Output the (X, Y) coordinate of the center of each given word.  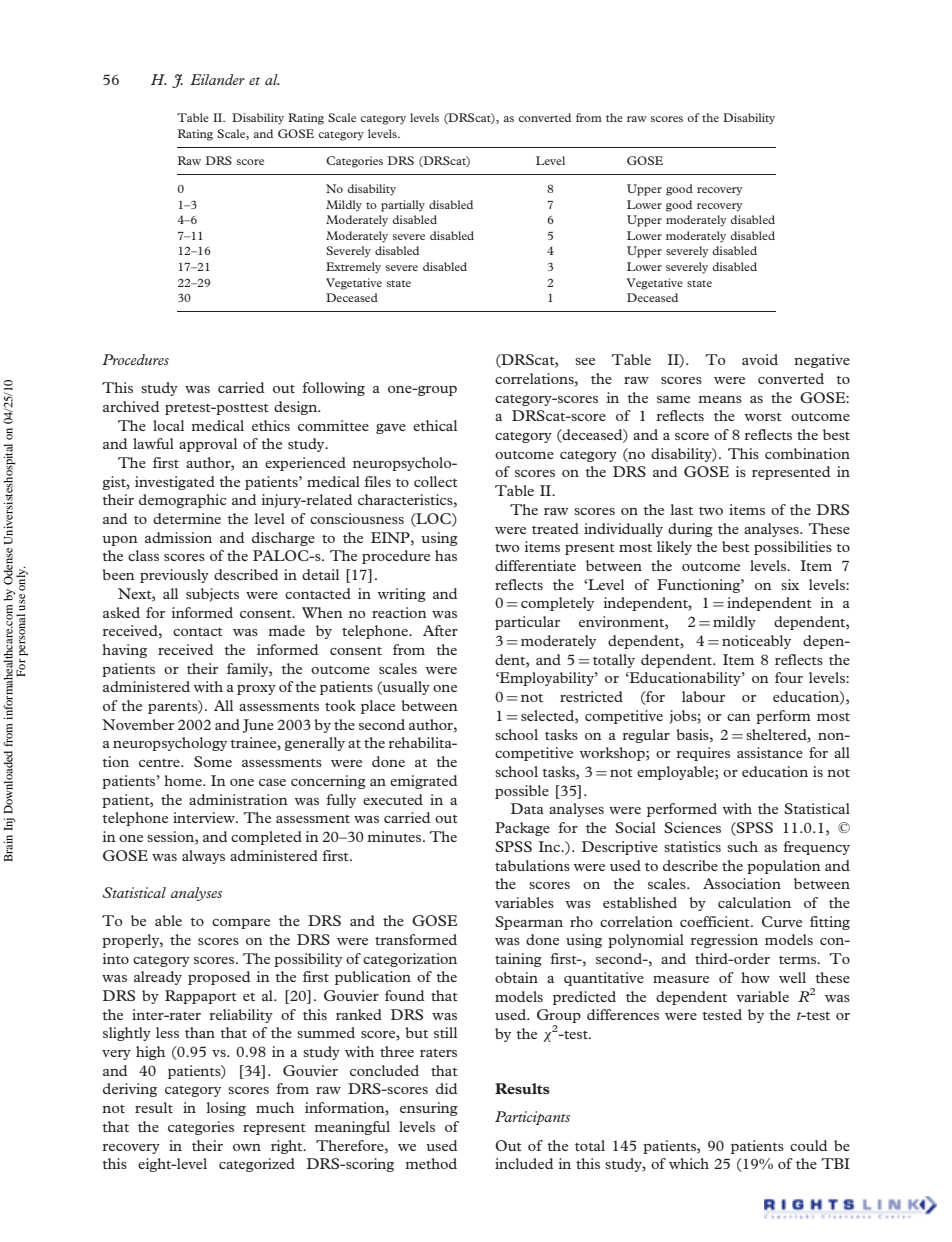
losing (226, 1109)
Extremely (353, 268)
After (440, 630)
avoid (760, 359)
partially (403, 206)
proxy (256, 690)
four (789, 677)
